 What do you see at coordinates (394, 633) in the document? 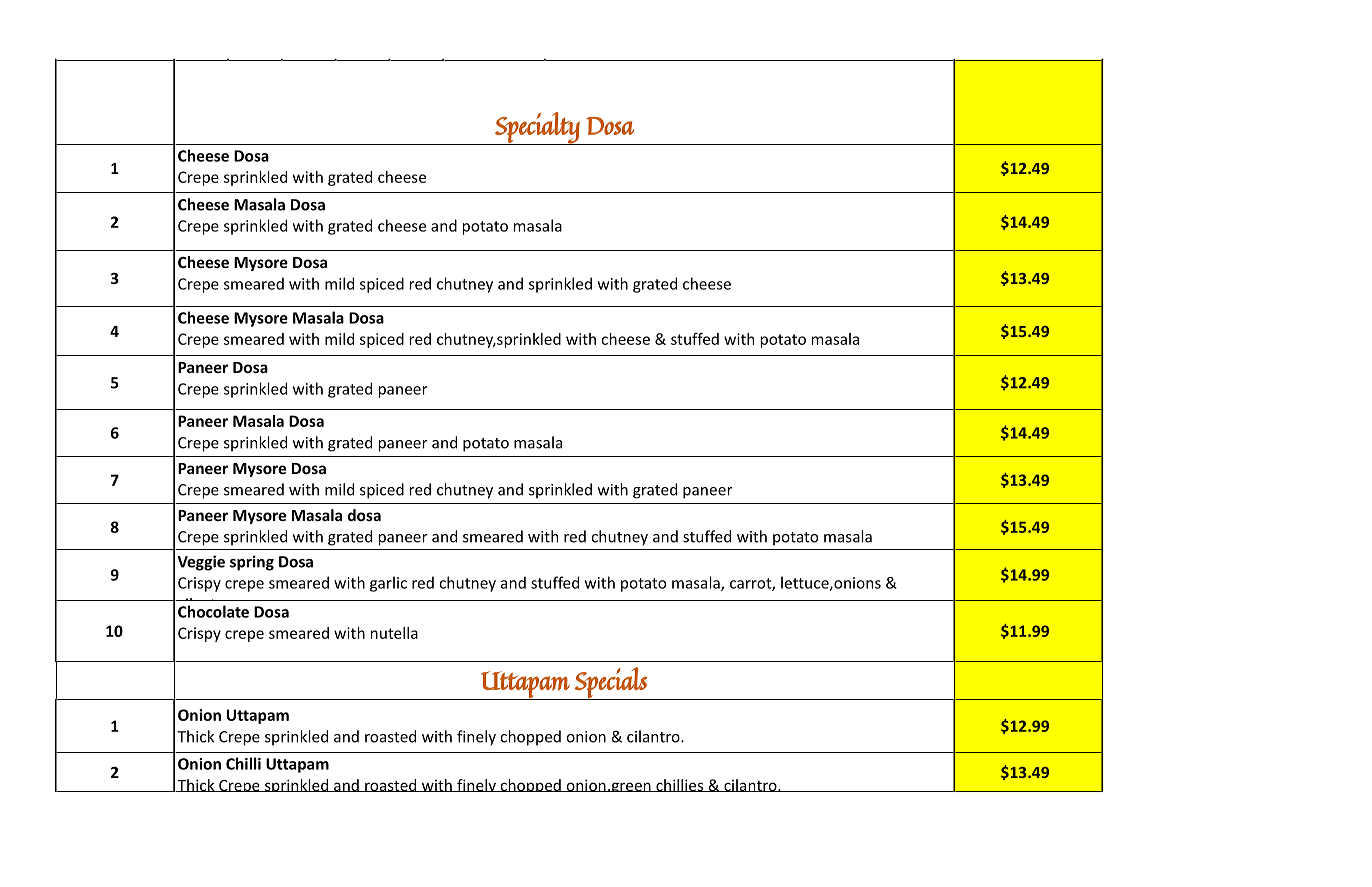
I see `nutella` at bounding box center [394, 633].
